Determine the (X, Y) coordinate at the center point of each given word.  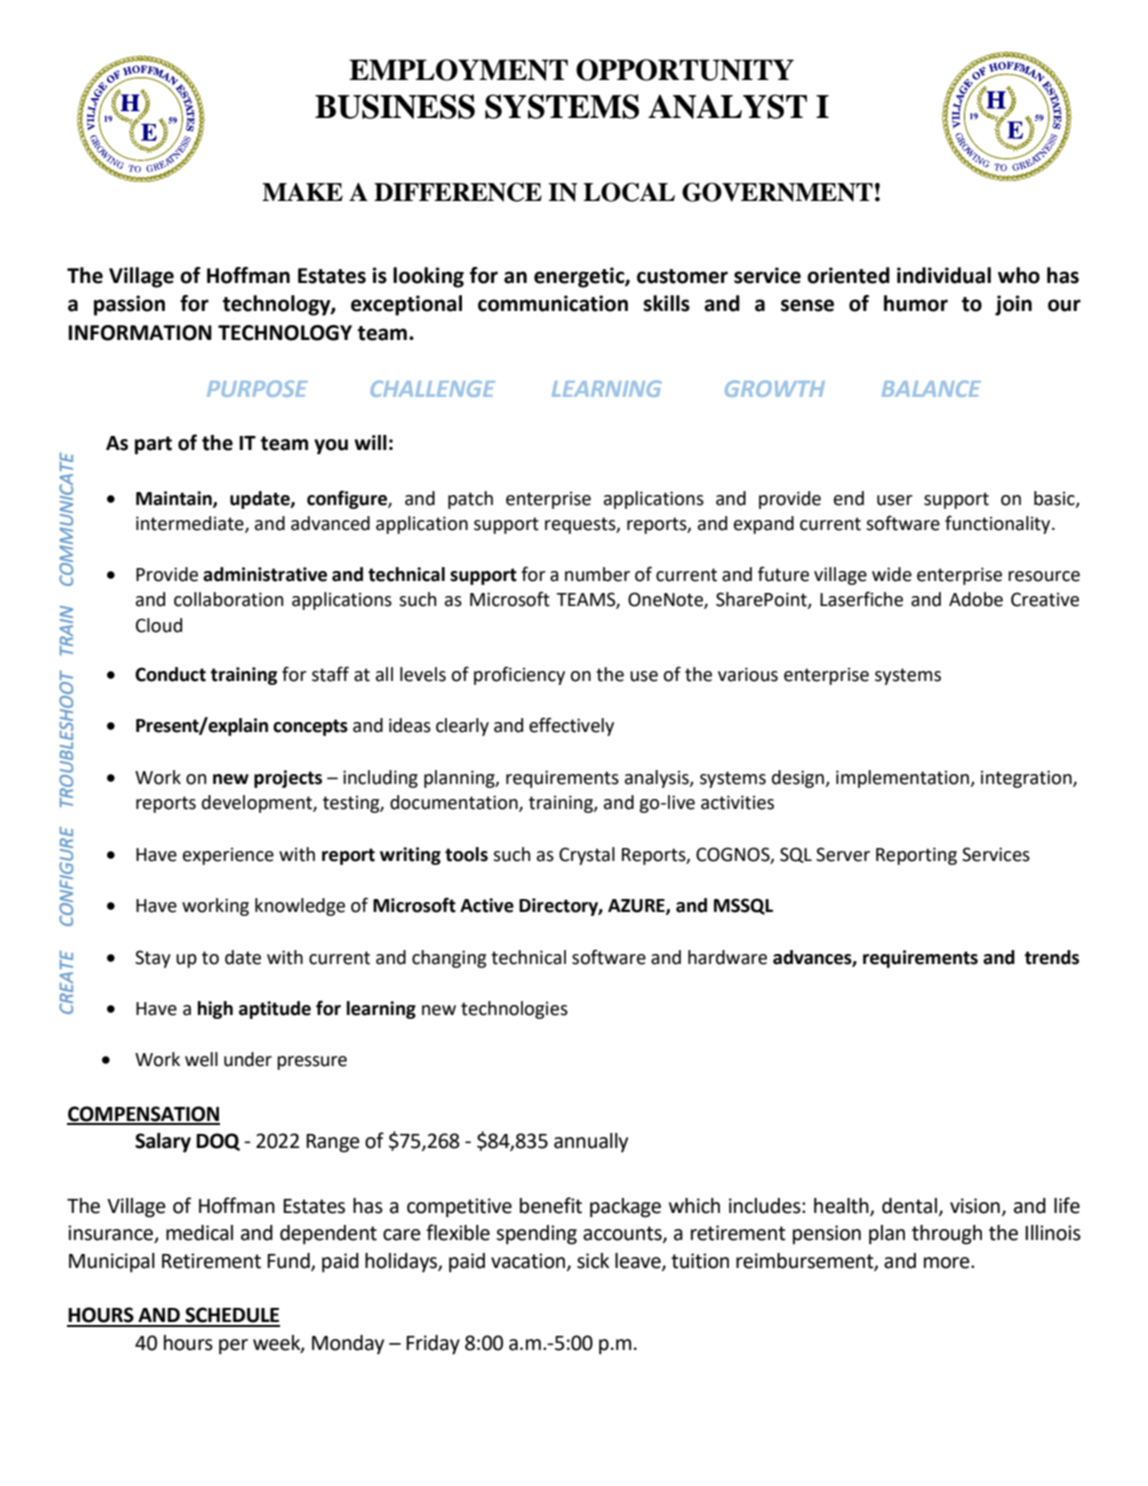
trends (1051, 957)
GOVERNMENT (777, 192)
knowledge (300, 907)
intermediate (191, 524)
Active (487, 905)
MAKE (302, 192)
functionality (999, 524)
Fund (289, 1261)
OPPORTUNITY (685, 70)
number (597, 574)
